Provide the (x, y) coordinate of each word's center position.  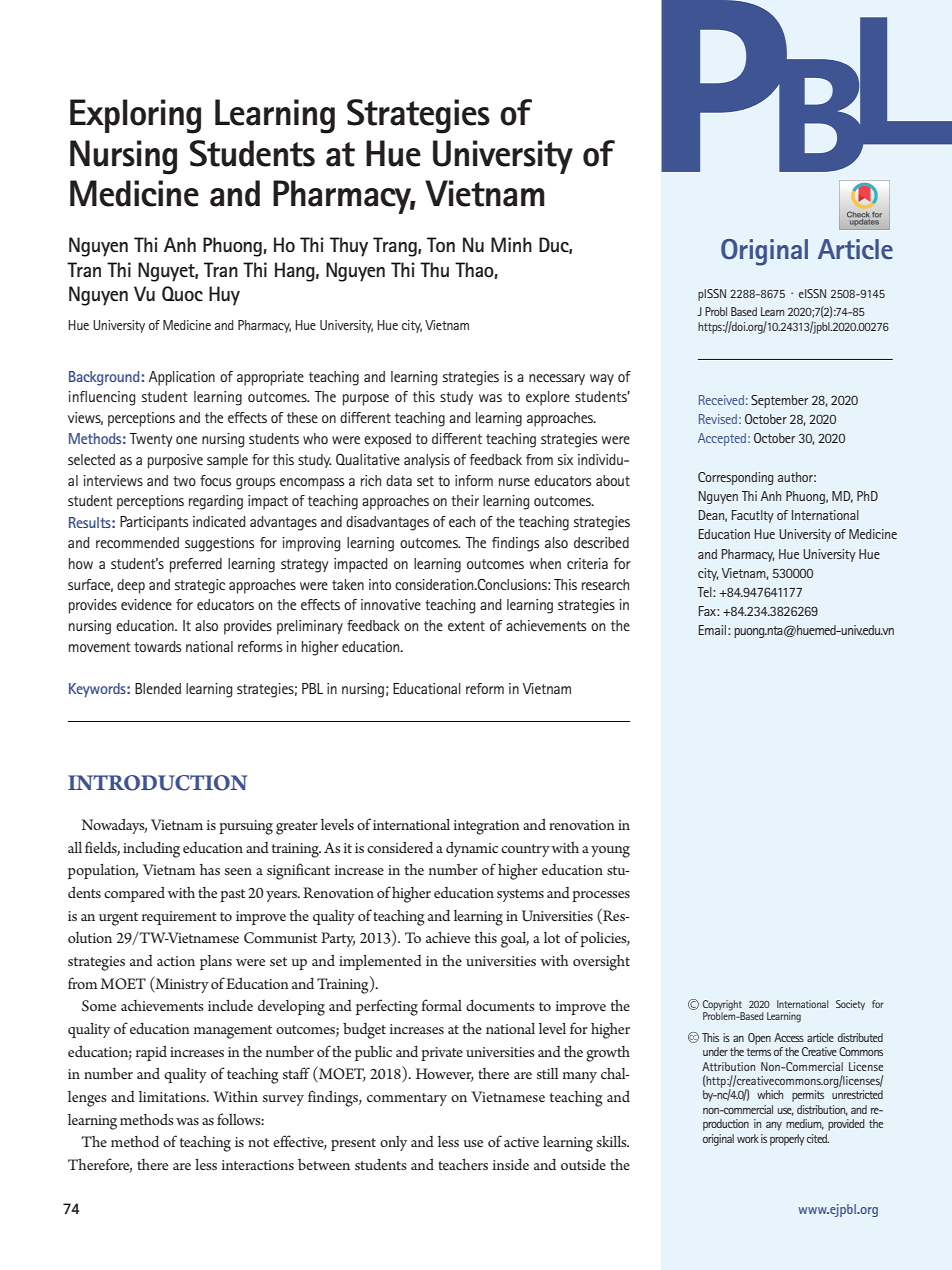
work (748, 1138)
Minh (511, 244)
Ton (441, 245)
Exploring (135, 116)
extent (466, 626)
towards (157, 646)
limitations (173, 1096)
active (521, 1142)
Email (714, 630)
